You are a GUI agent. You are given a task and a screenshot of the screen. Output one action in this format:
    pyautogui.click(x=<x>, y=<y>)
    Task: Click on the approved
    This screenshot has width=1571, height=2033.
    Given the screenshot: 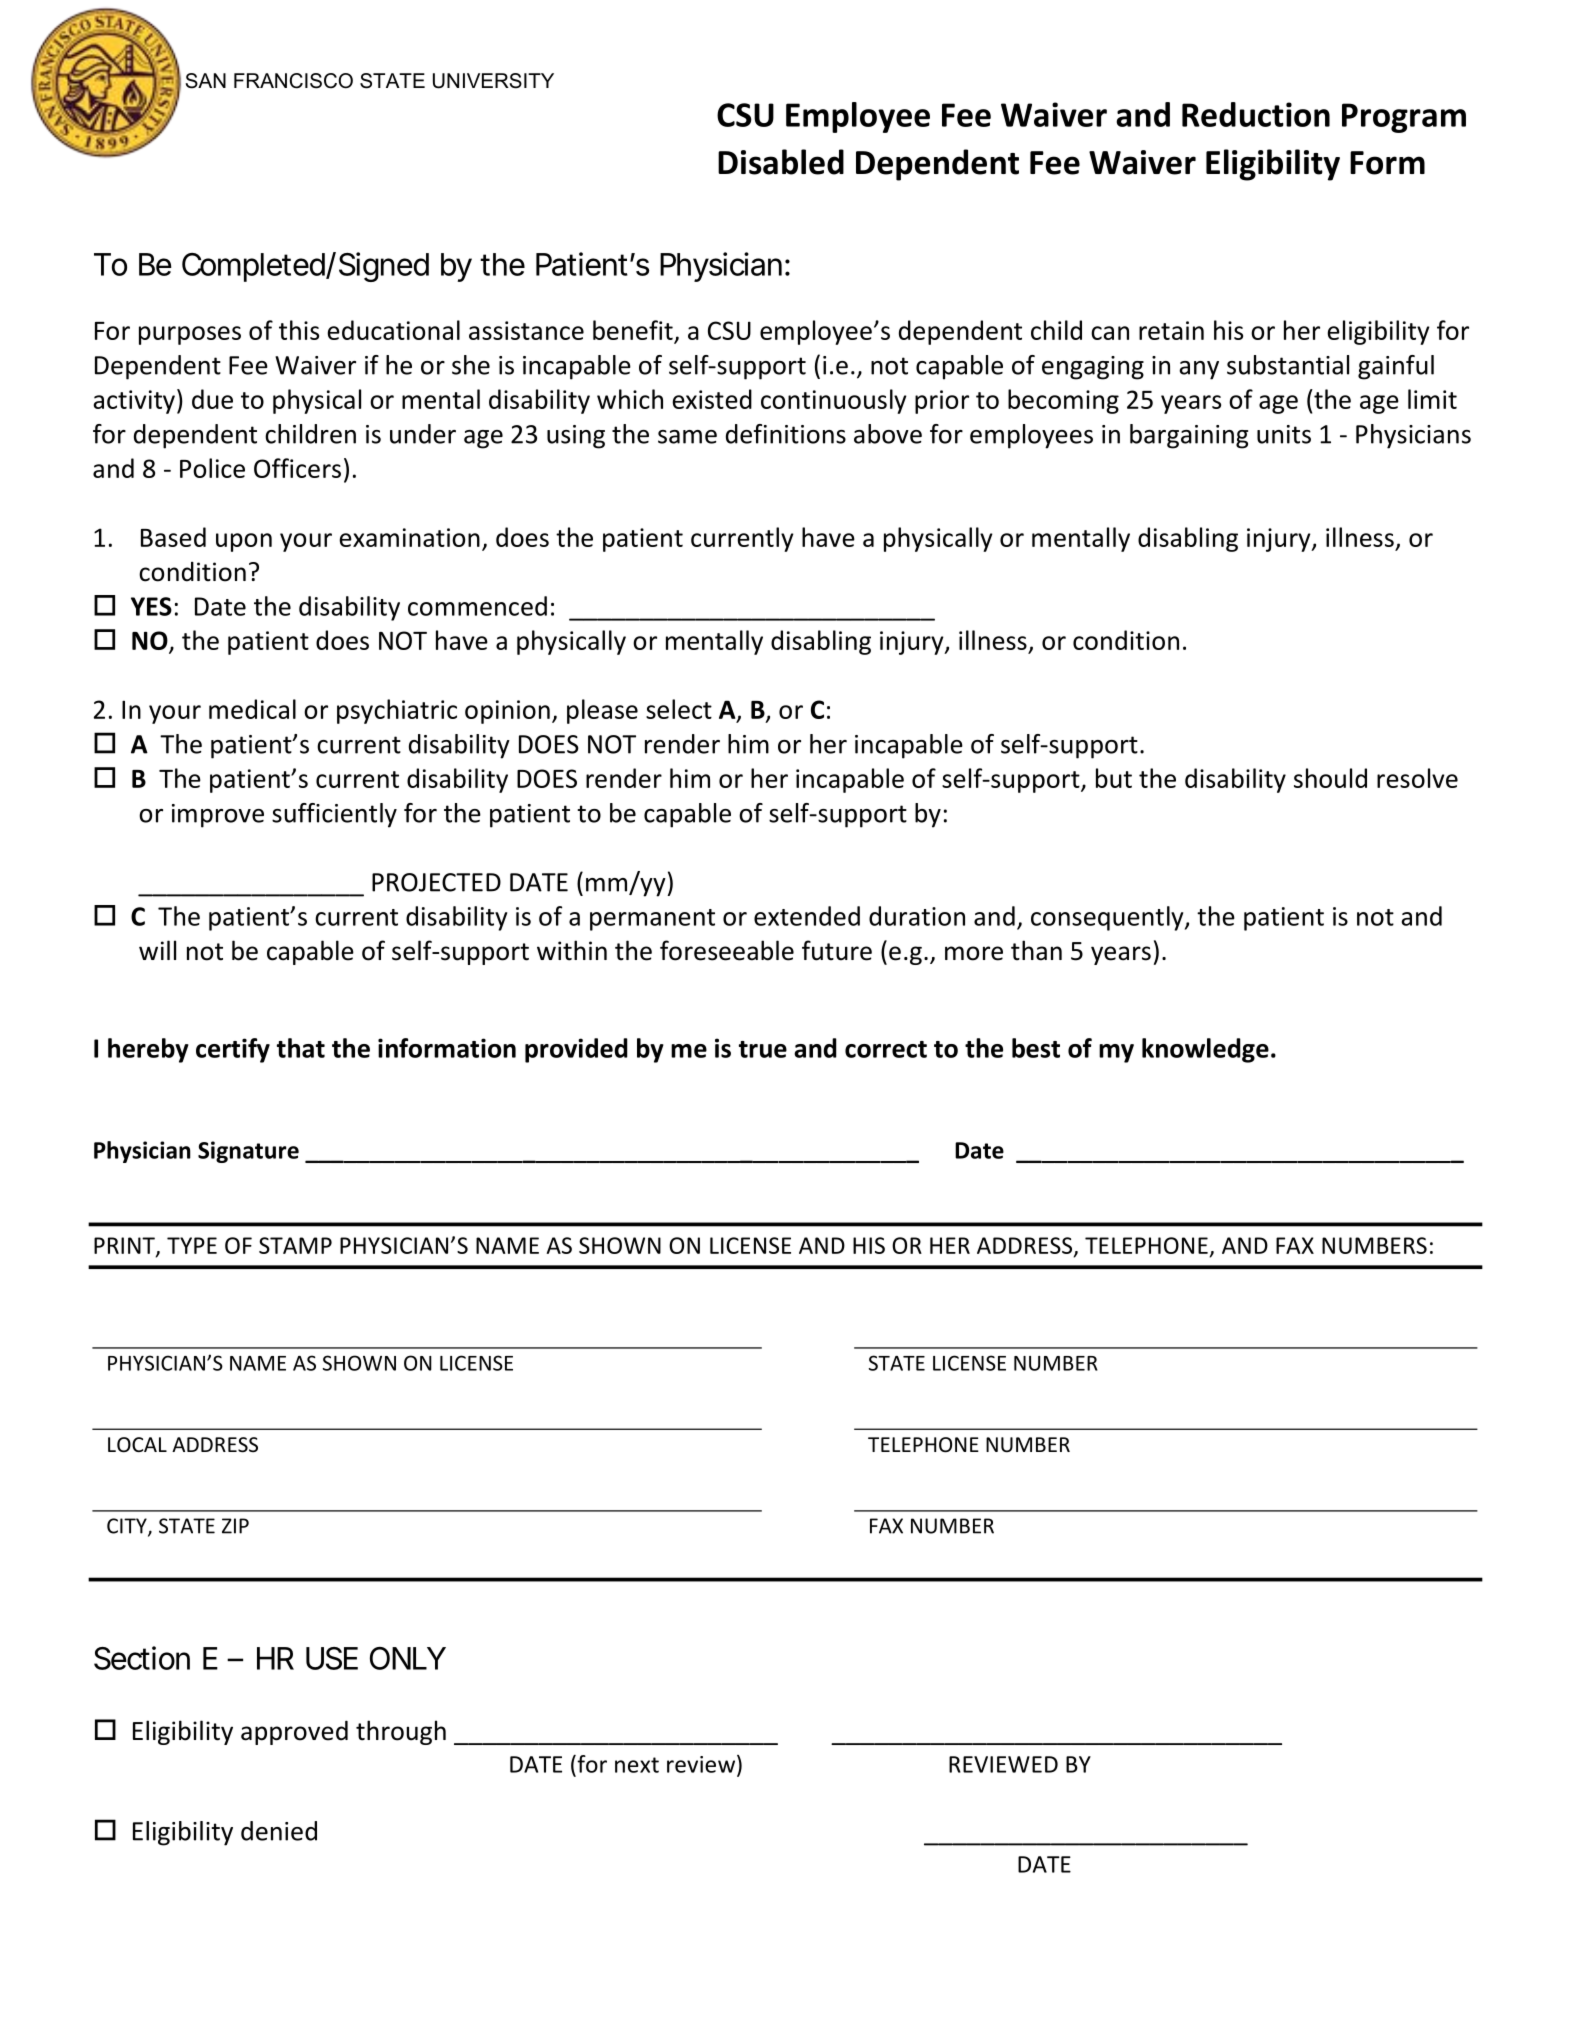 What is the action you would take?
    pyautogui.click(x=294, y=1732)
